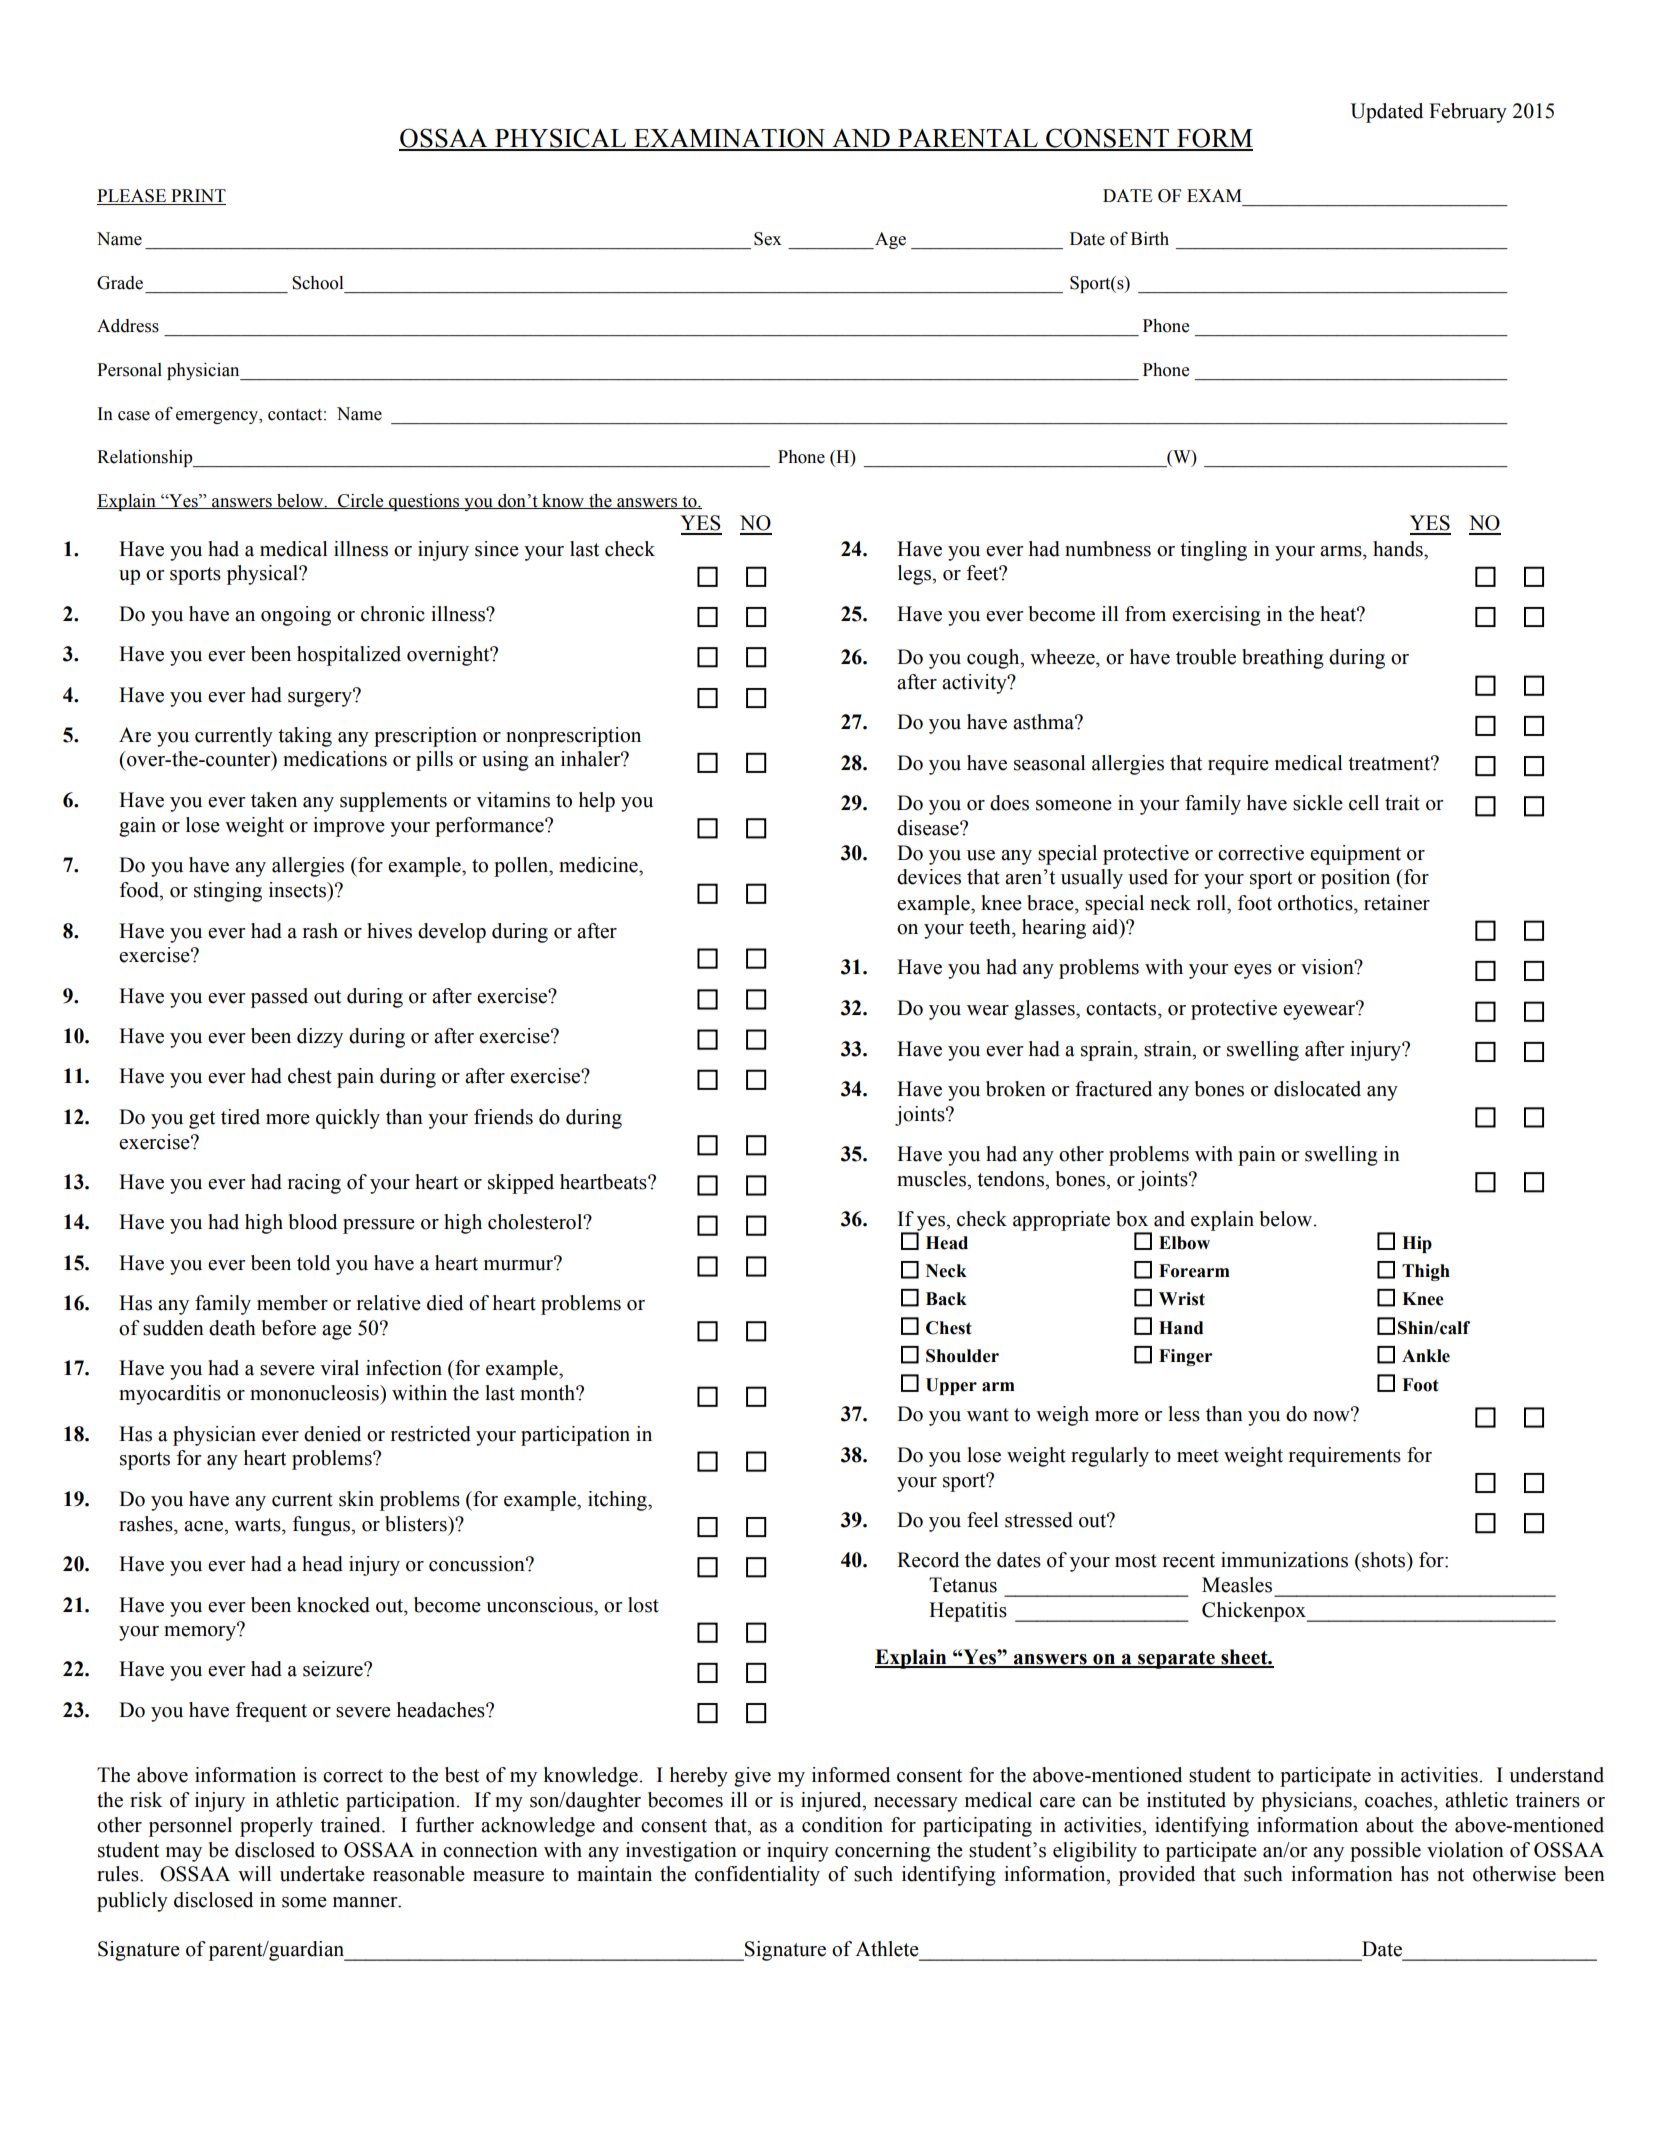 The height and width of the screenshot is (2139, 1653). I want to click on PRINT, so click(197, 197).
